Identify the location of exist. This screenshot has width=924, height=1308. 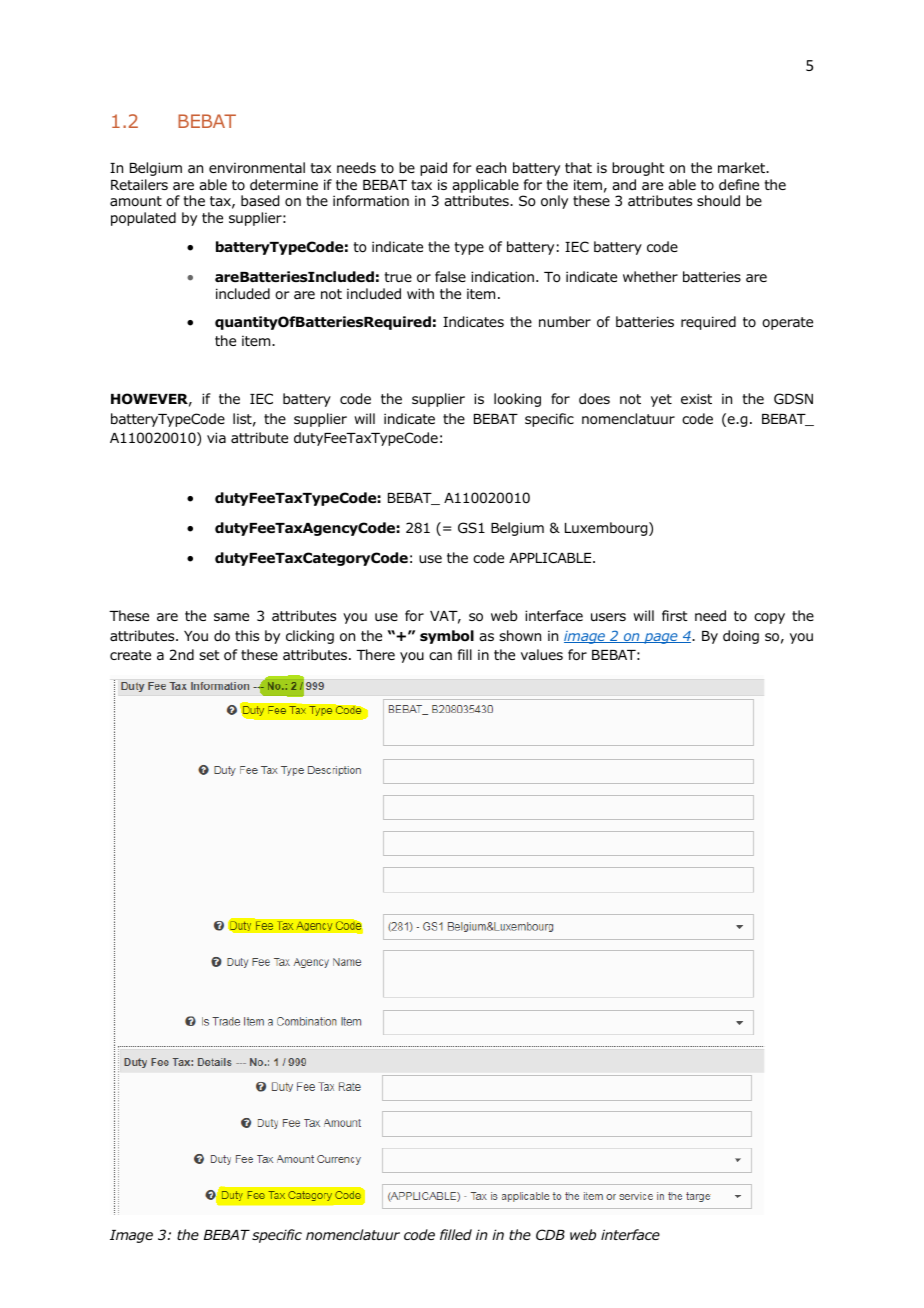
(696, 398).
